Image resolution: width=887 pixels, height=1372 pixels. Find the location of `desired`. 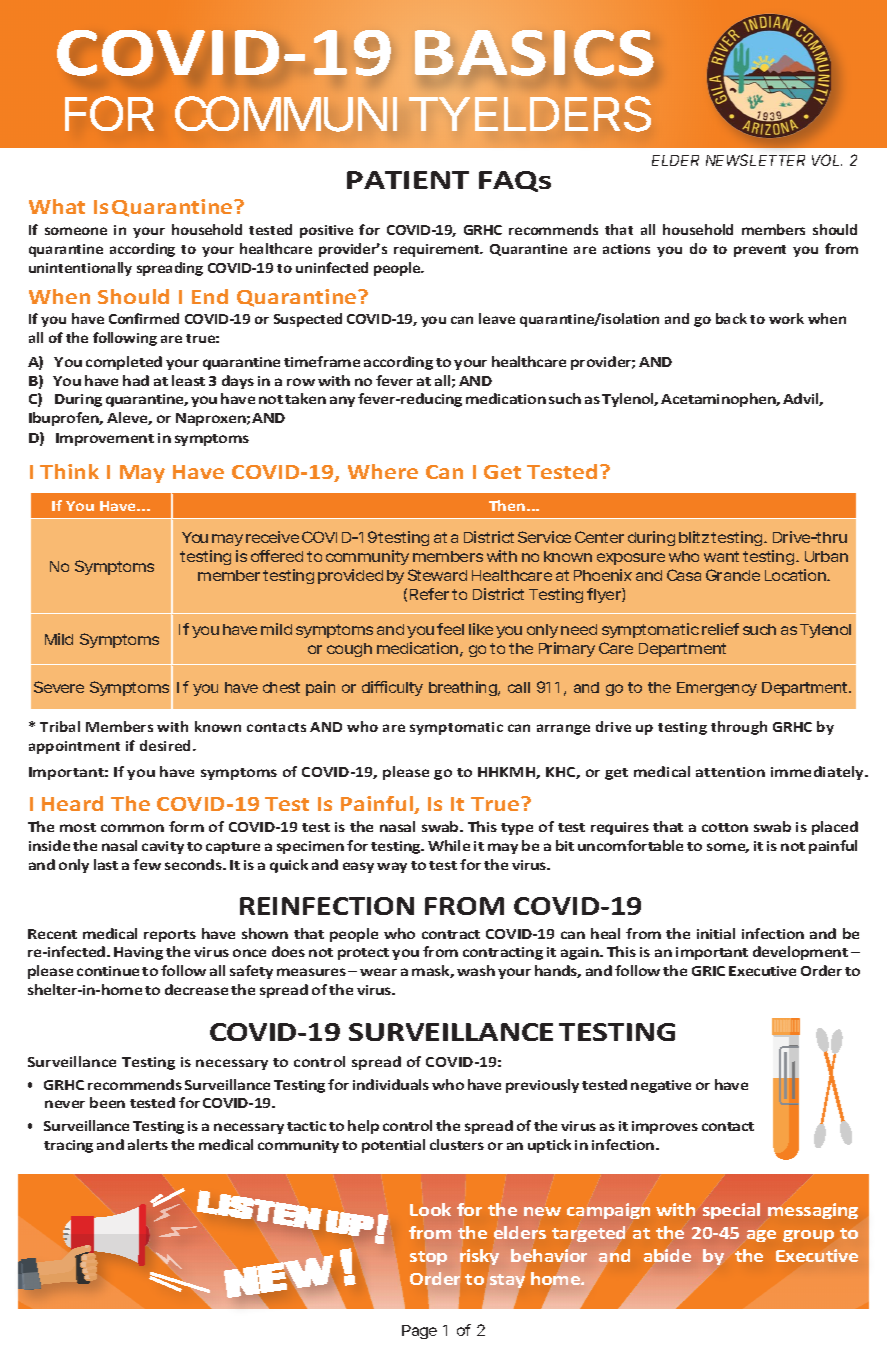

desired is located at coordinates (167, 745).
